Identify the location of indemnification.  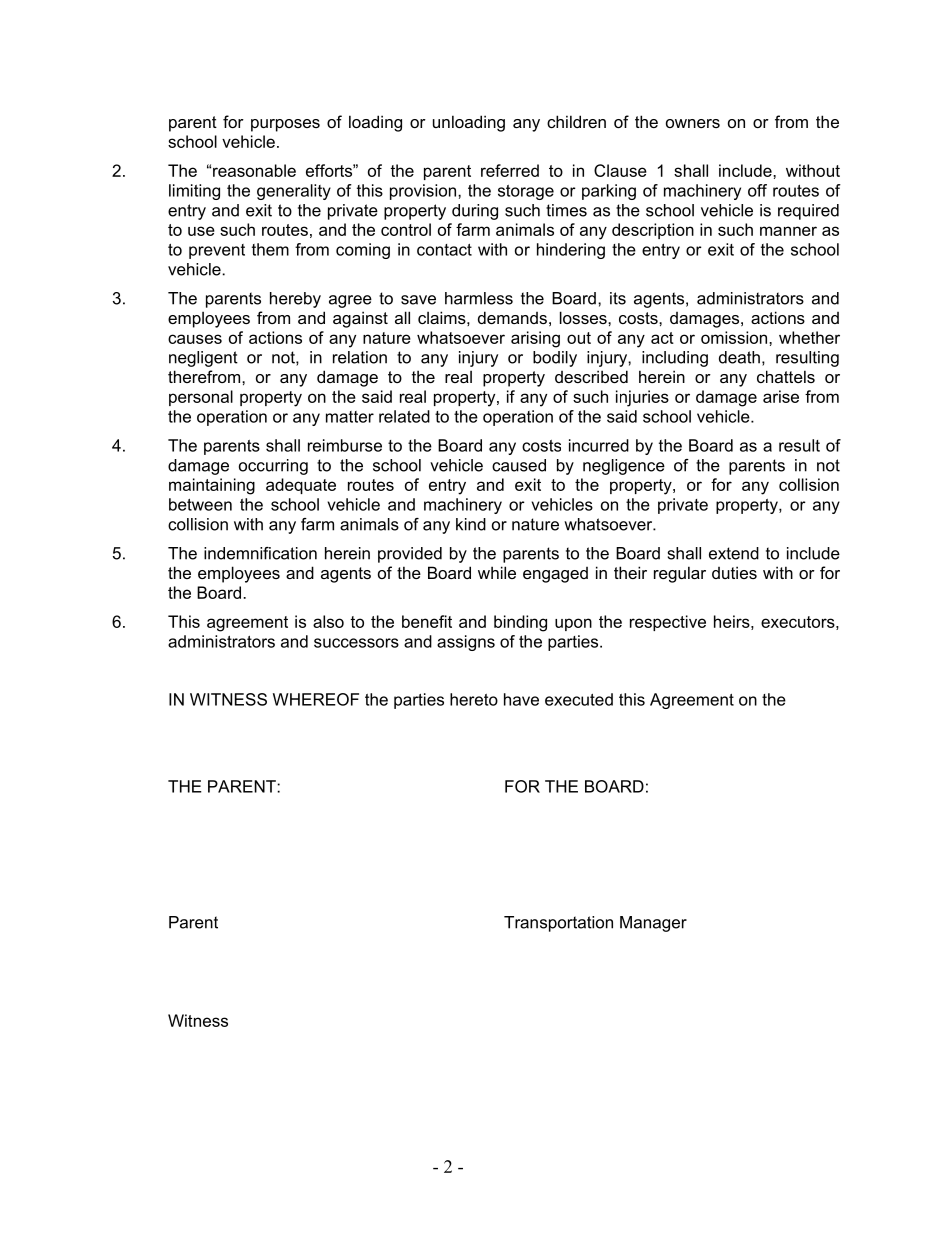
(260, 553).
